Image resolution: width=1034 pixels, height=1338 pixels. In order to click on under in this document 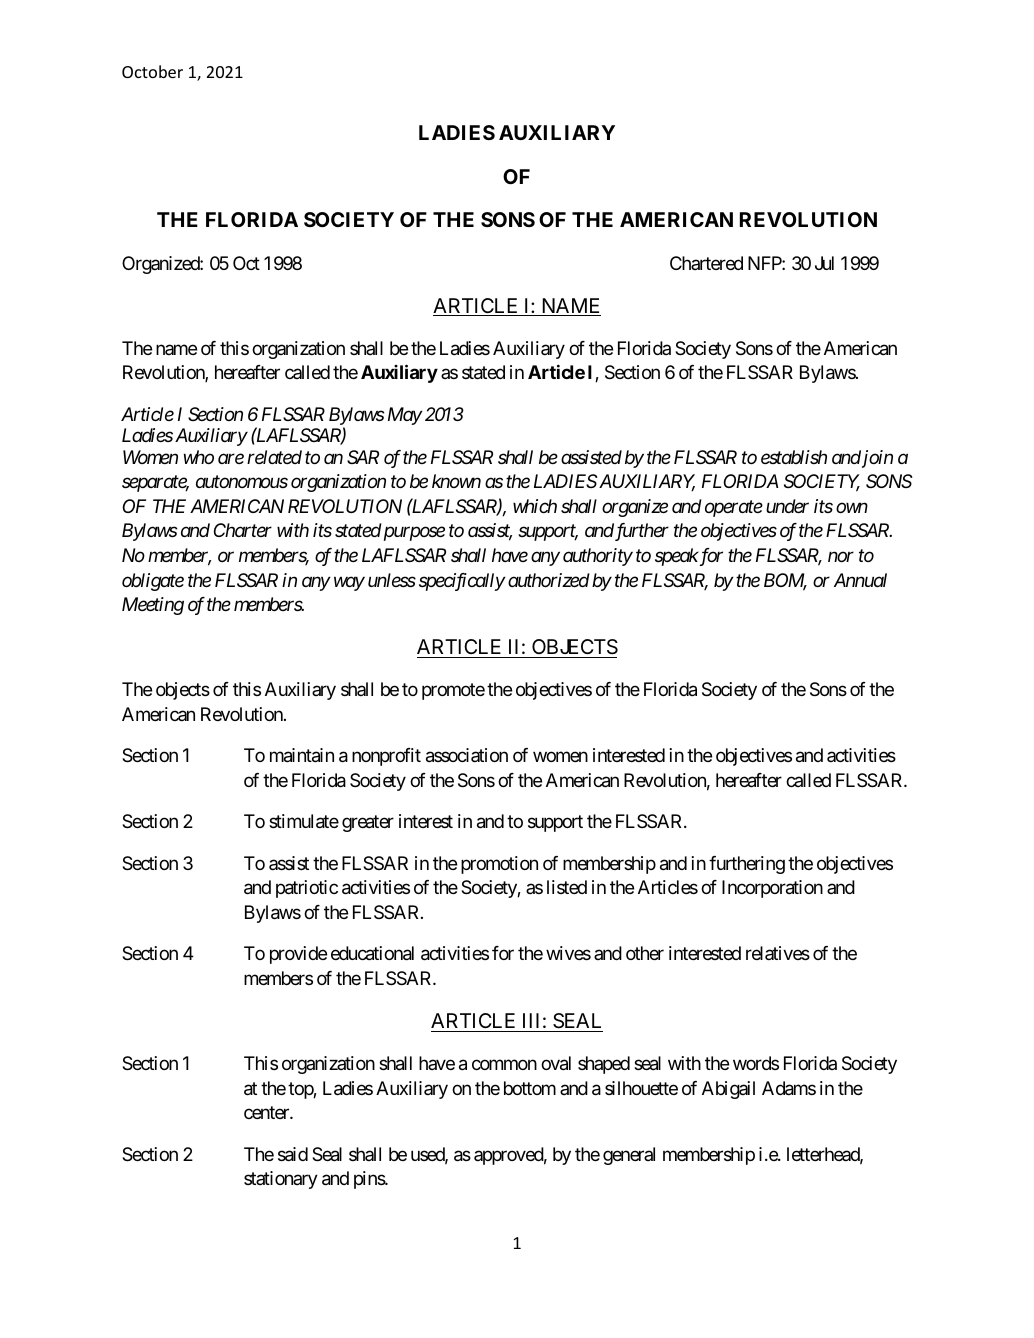, I will do `click(787, 506)`.
